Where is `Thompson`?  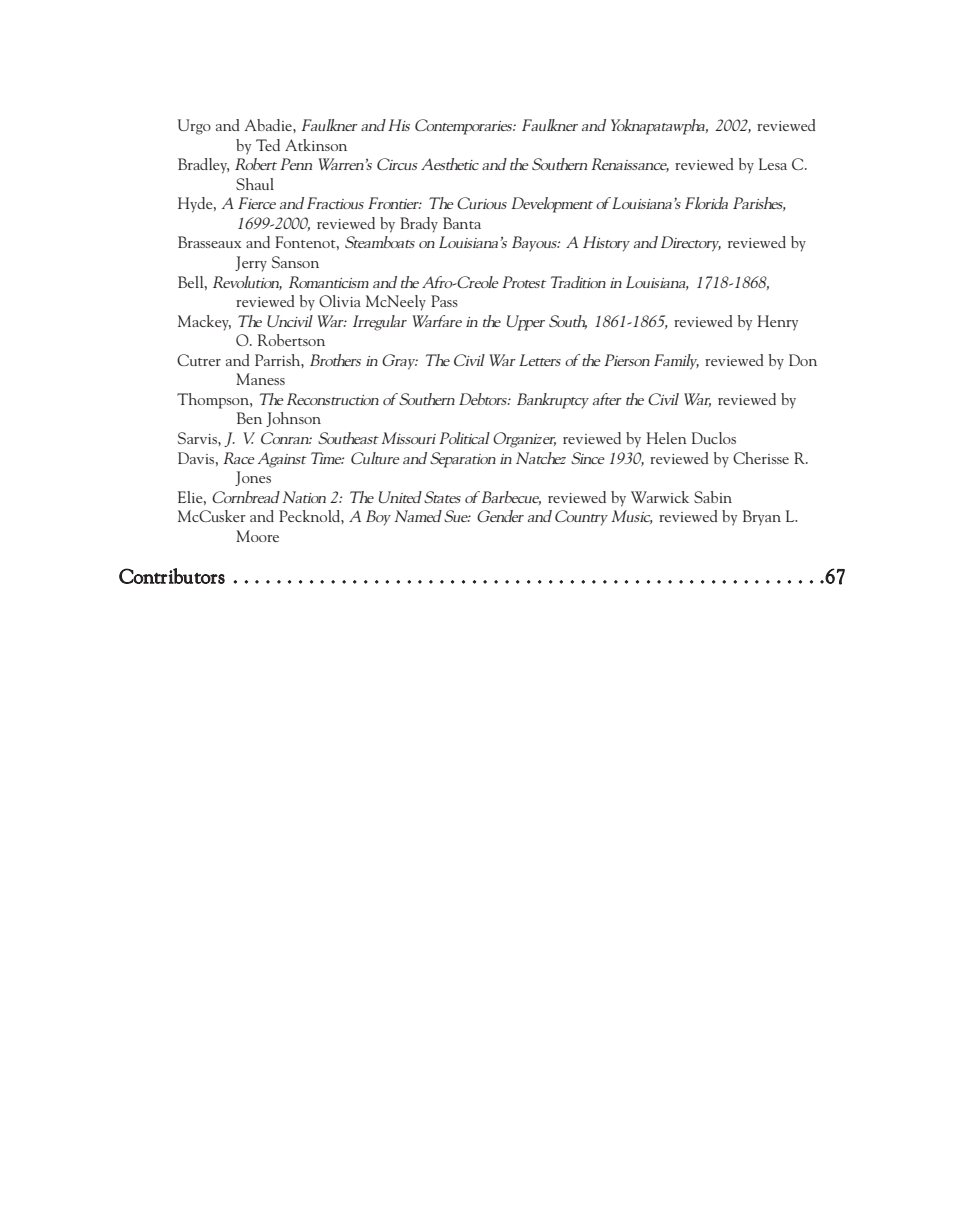 Thompson is located at coordinates (214, 401).
